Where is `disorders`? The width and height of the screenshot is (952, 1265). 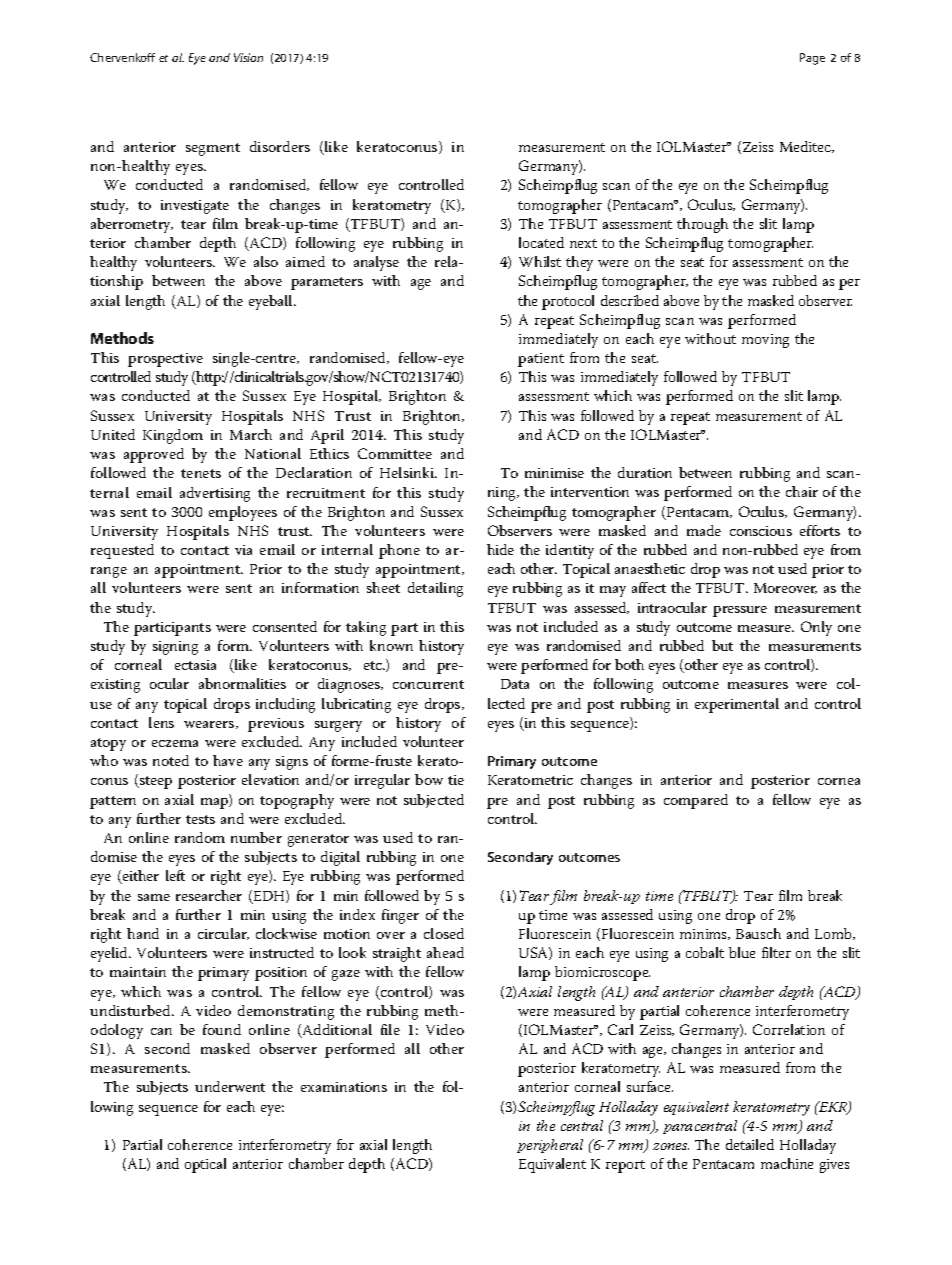 disorders is located at coordinates (280, 146).
